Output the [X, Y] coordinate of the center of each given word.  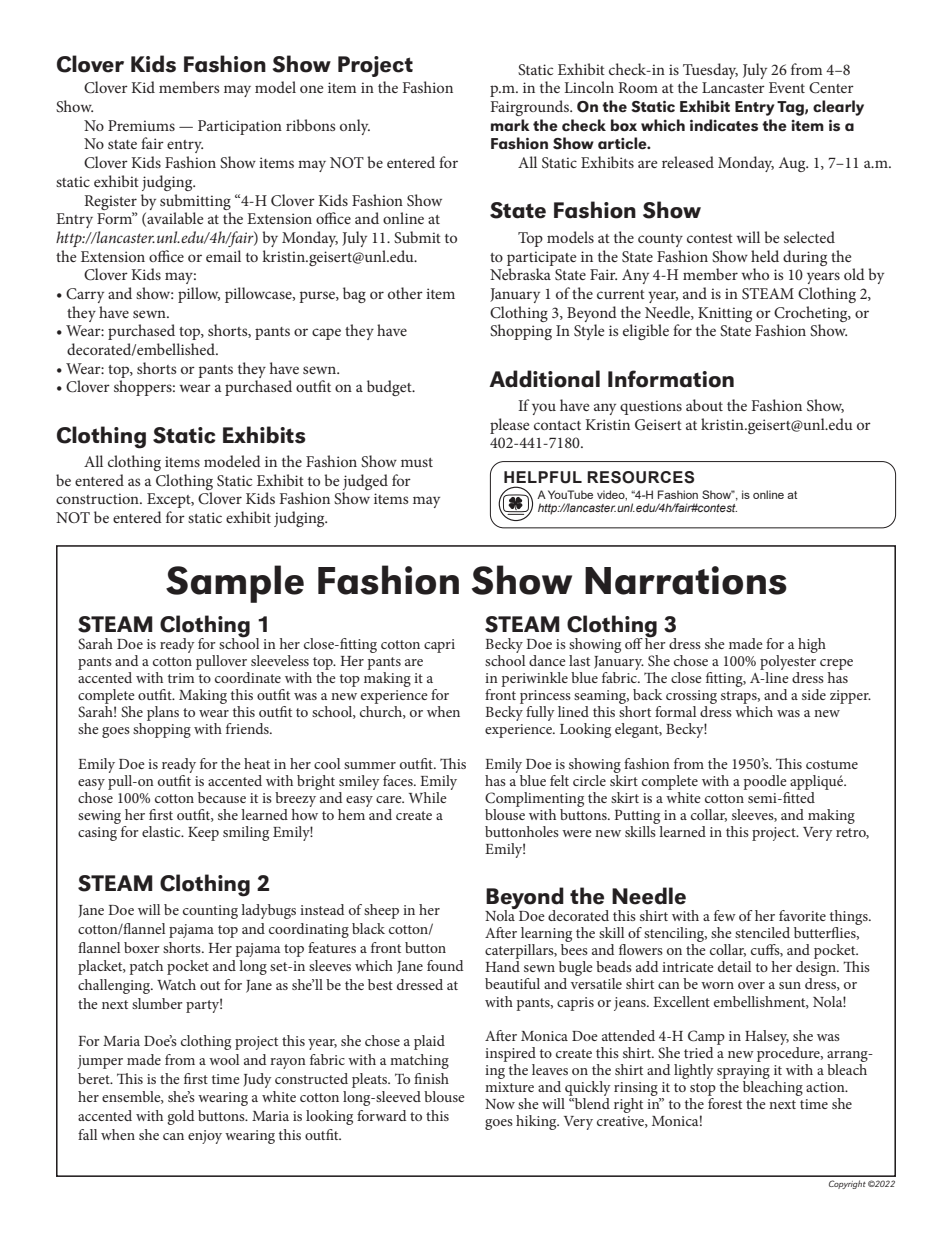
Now [500, 1104]
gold [180, 1117]
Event [787, 87]
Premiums [141, 125]
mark [510, 125]
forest [725, 1103]
